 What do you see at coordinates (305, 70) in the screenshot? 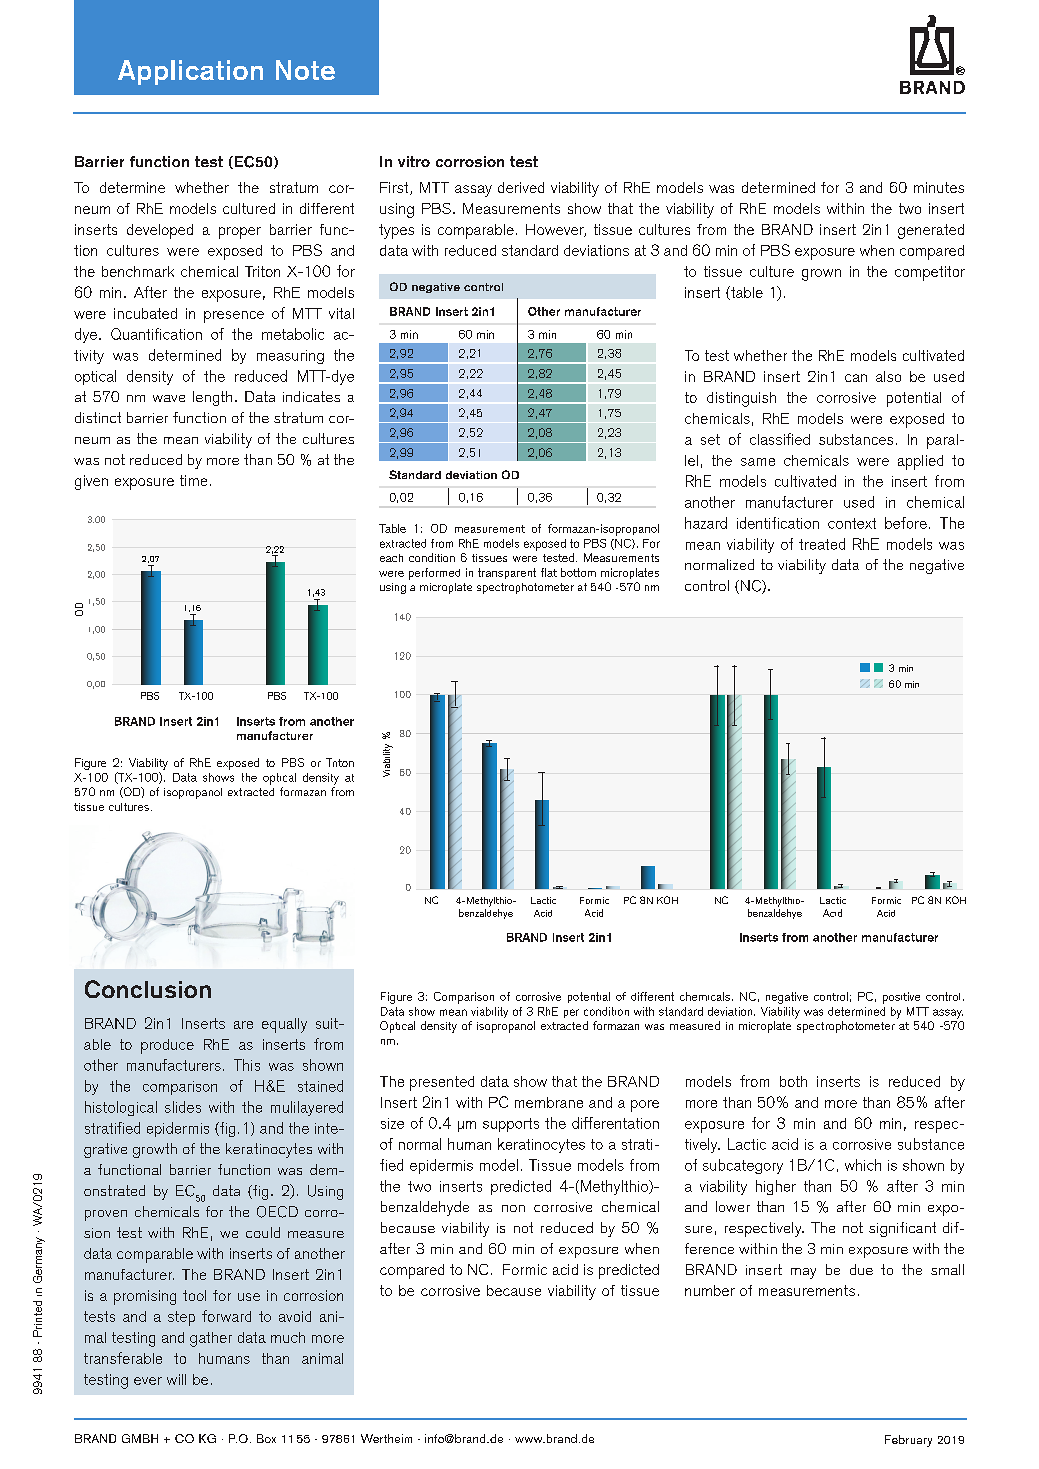
I see `Note` at bounding box center [305, 70].
